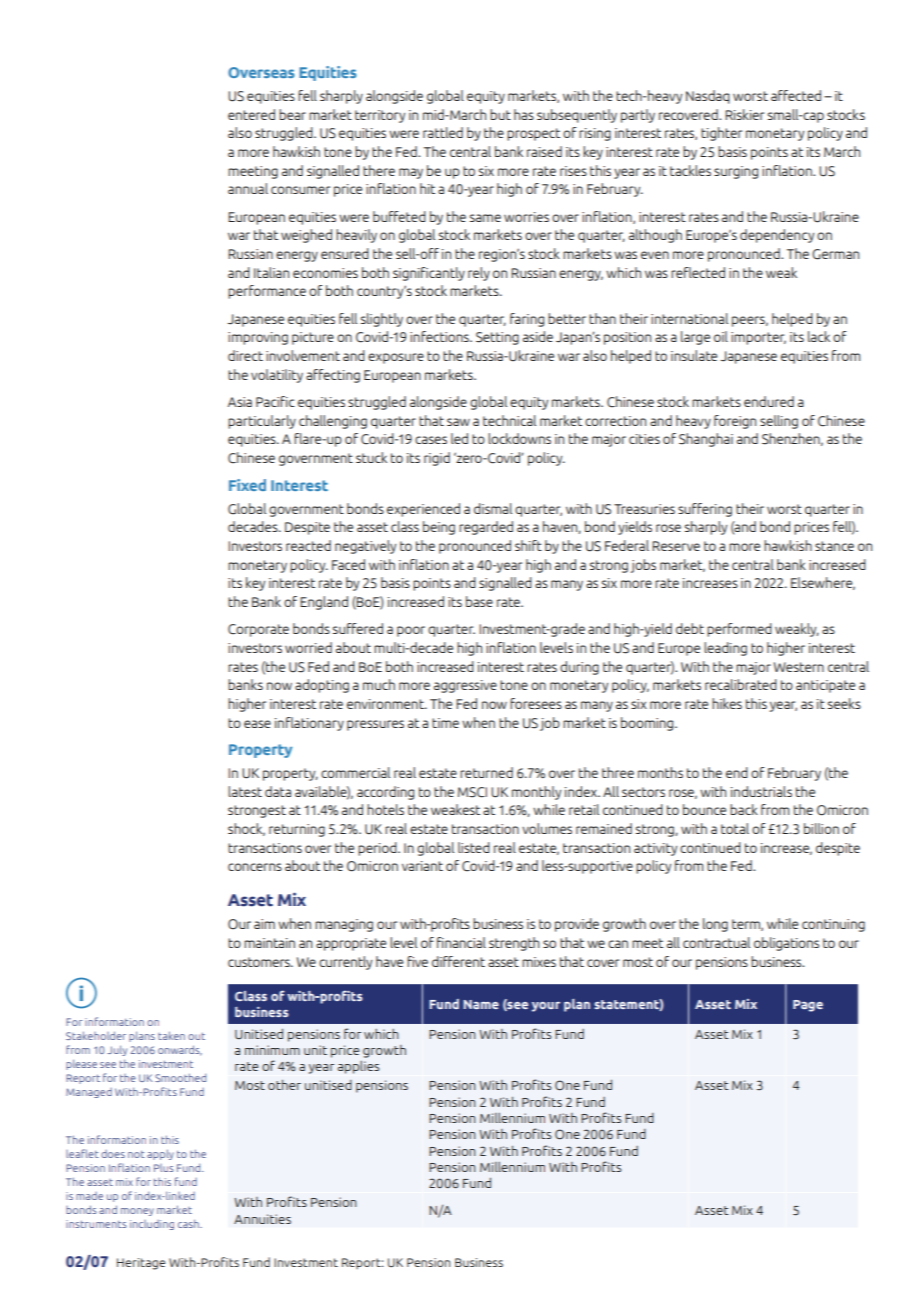 The height and width of the page is (1308, 924). I want to click on Fixed, so click(247, 485).
